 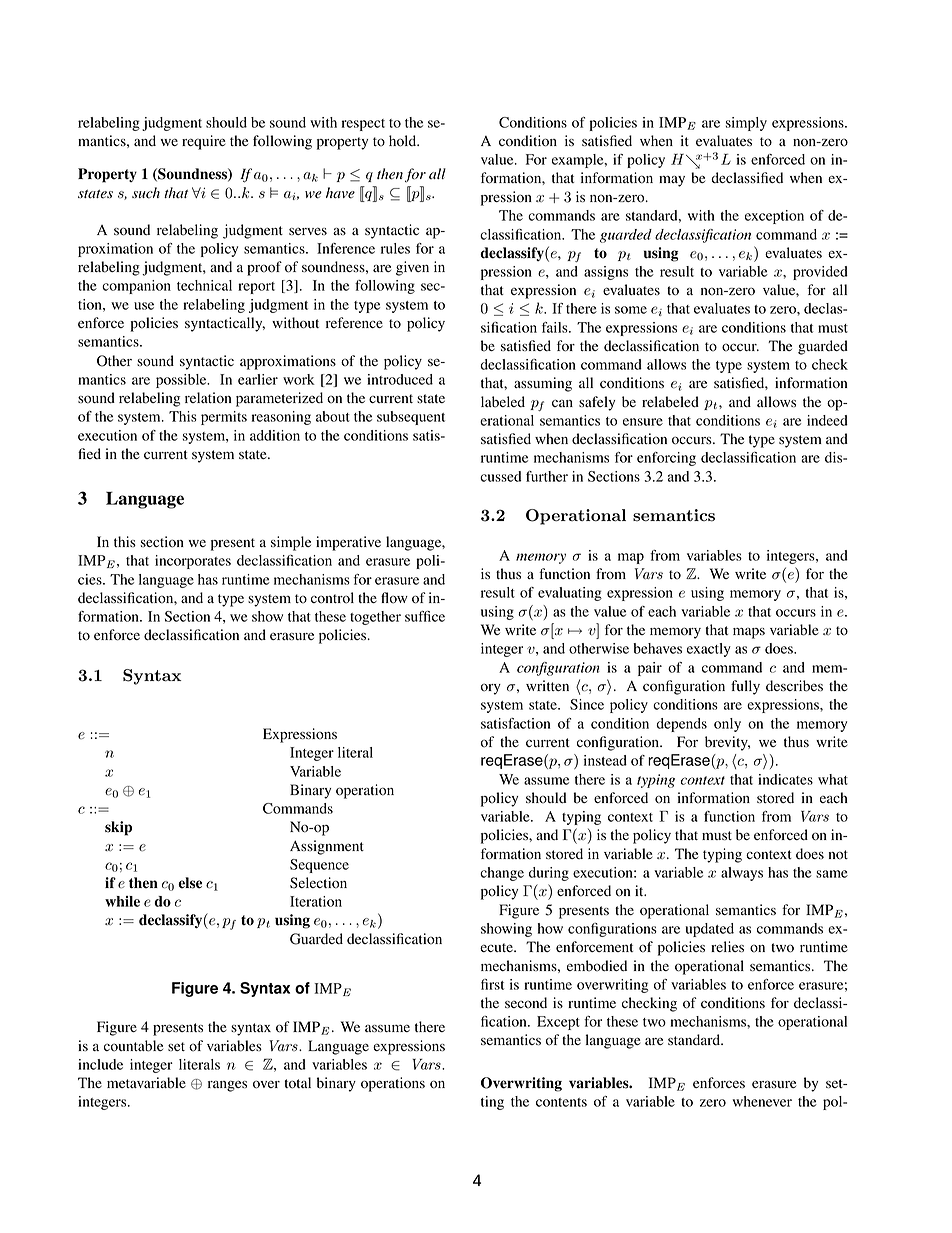 I want to click on contents, so click(x=561, y=1102).
